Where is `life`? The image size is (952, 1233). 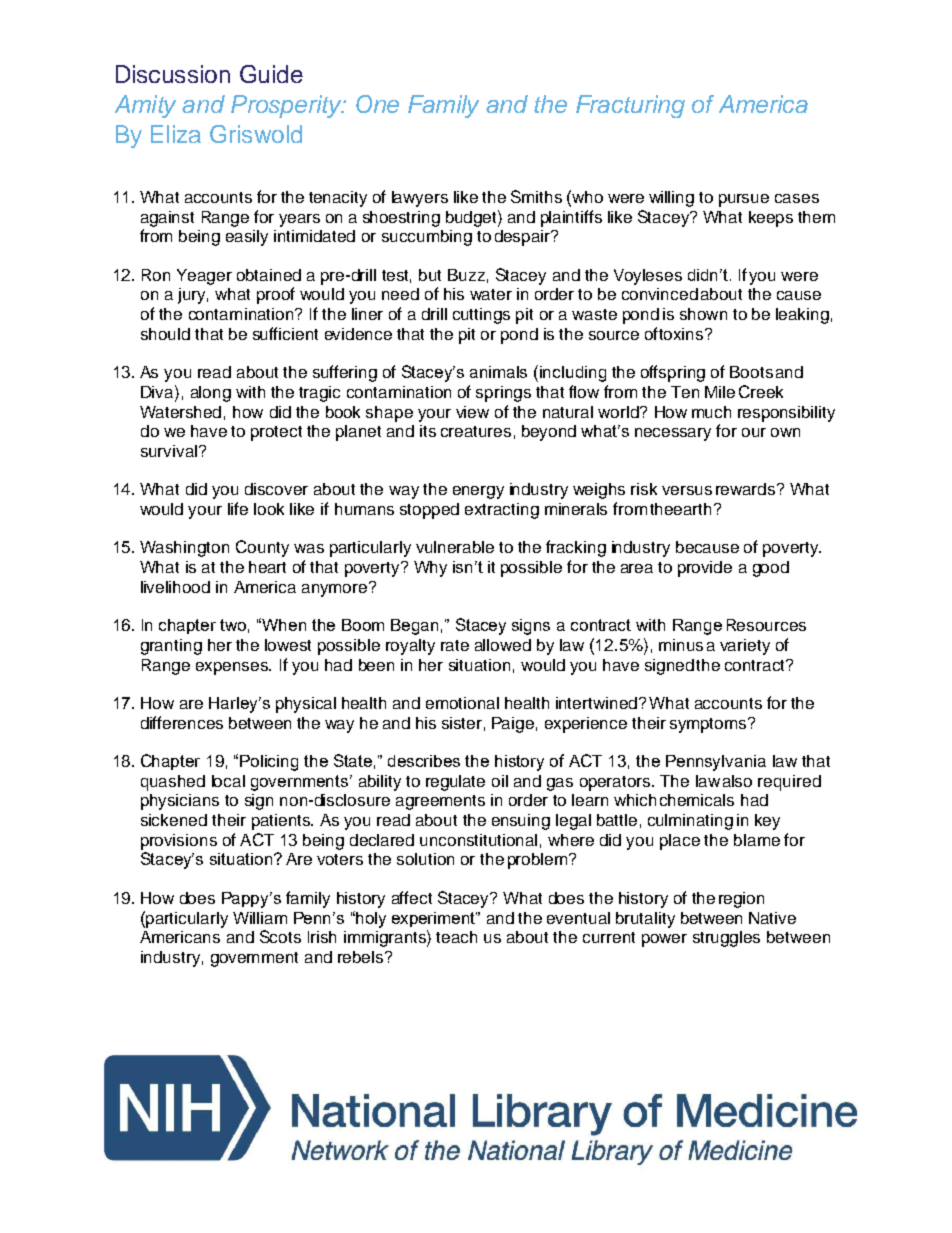 life is located at coordinates (238, 508).
